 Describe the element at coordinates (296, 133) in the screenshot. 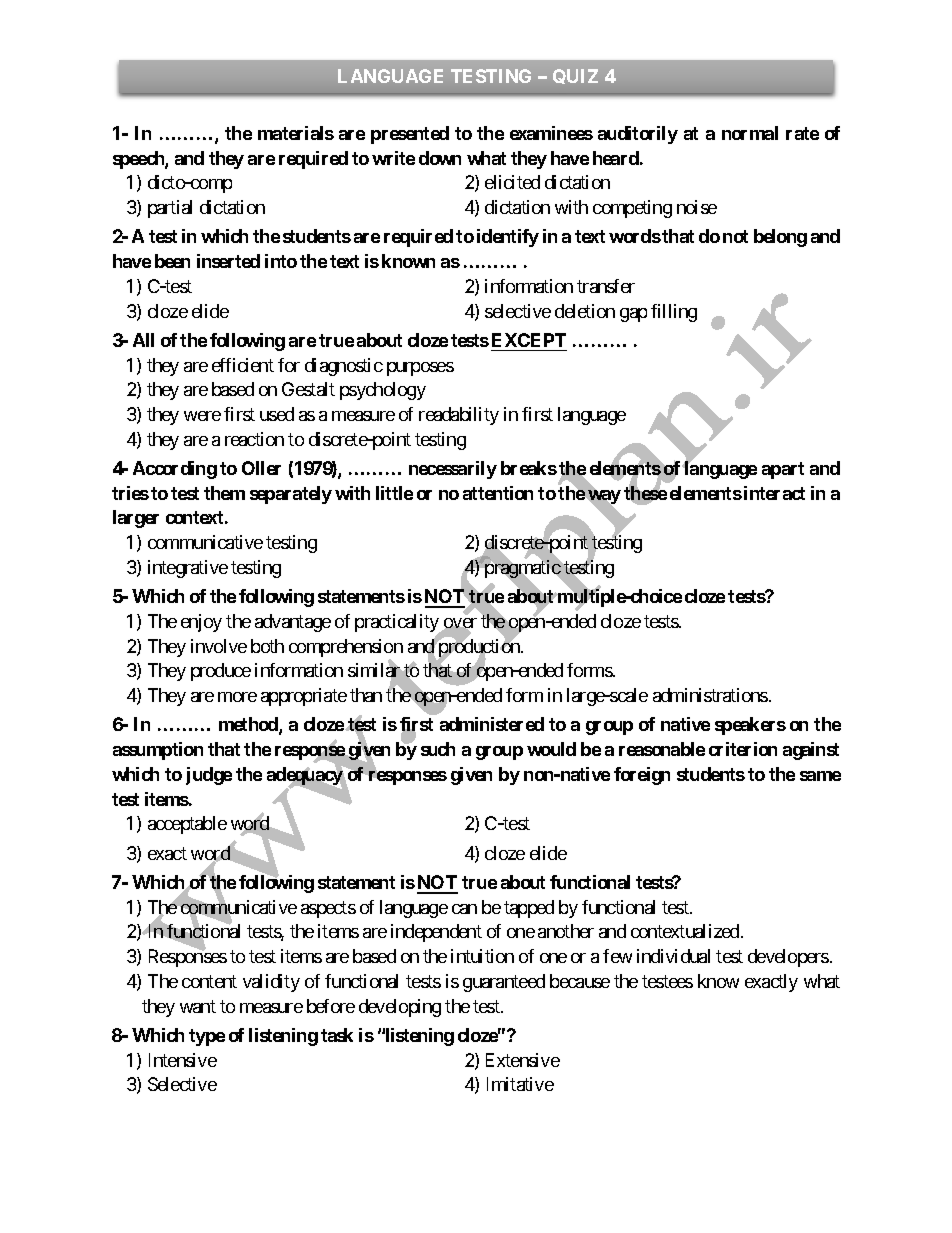

I see `materials` at that location.
